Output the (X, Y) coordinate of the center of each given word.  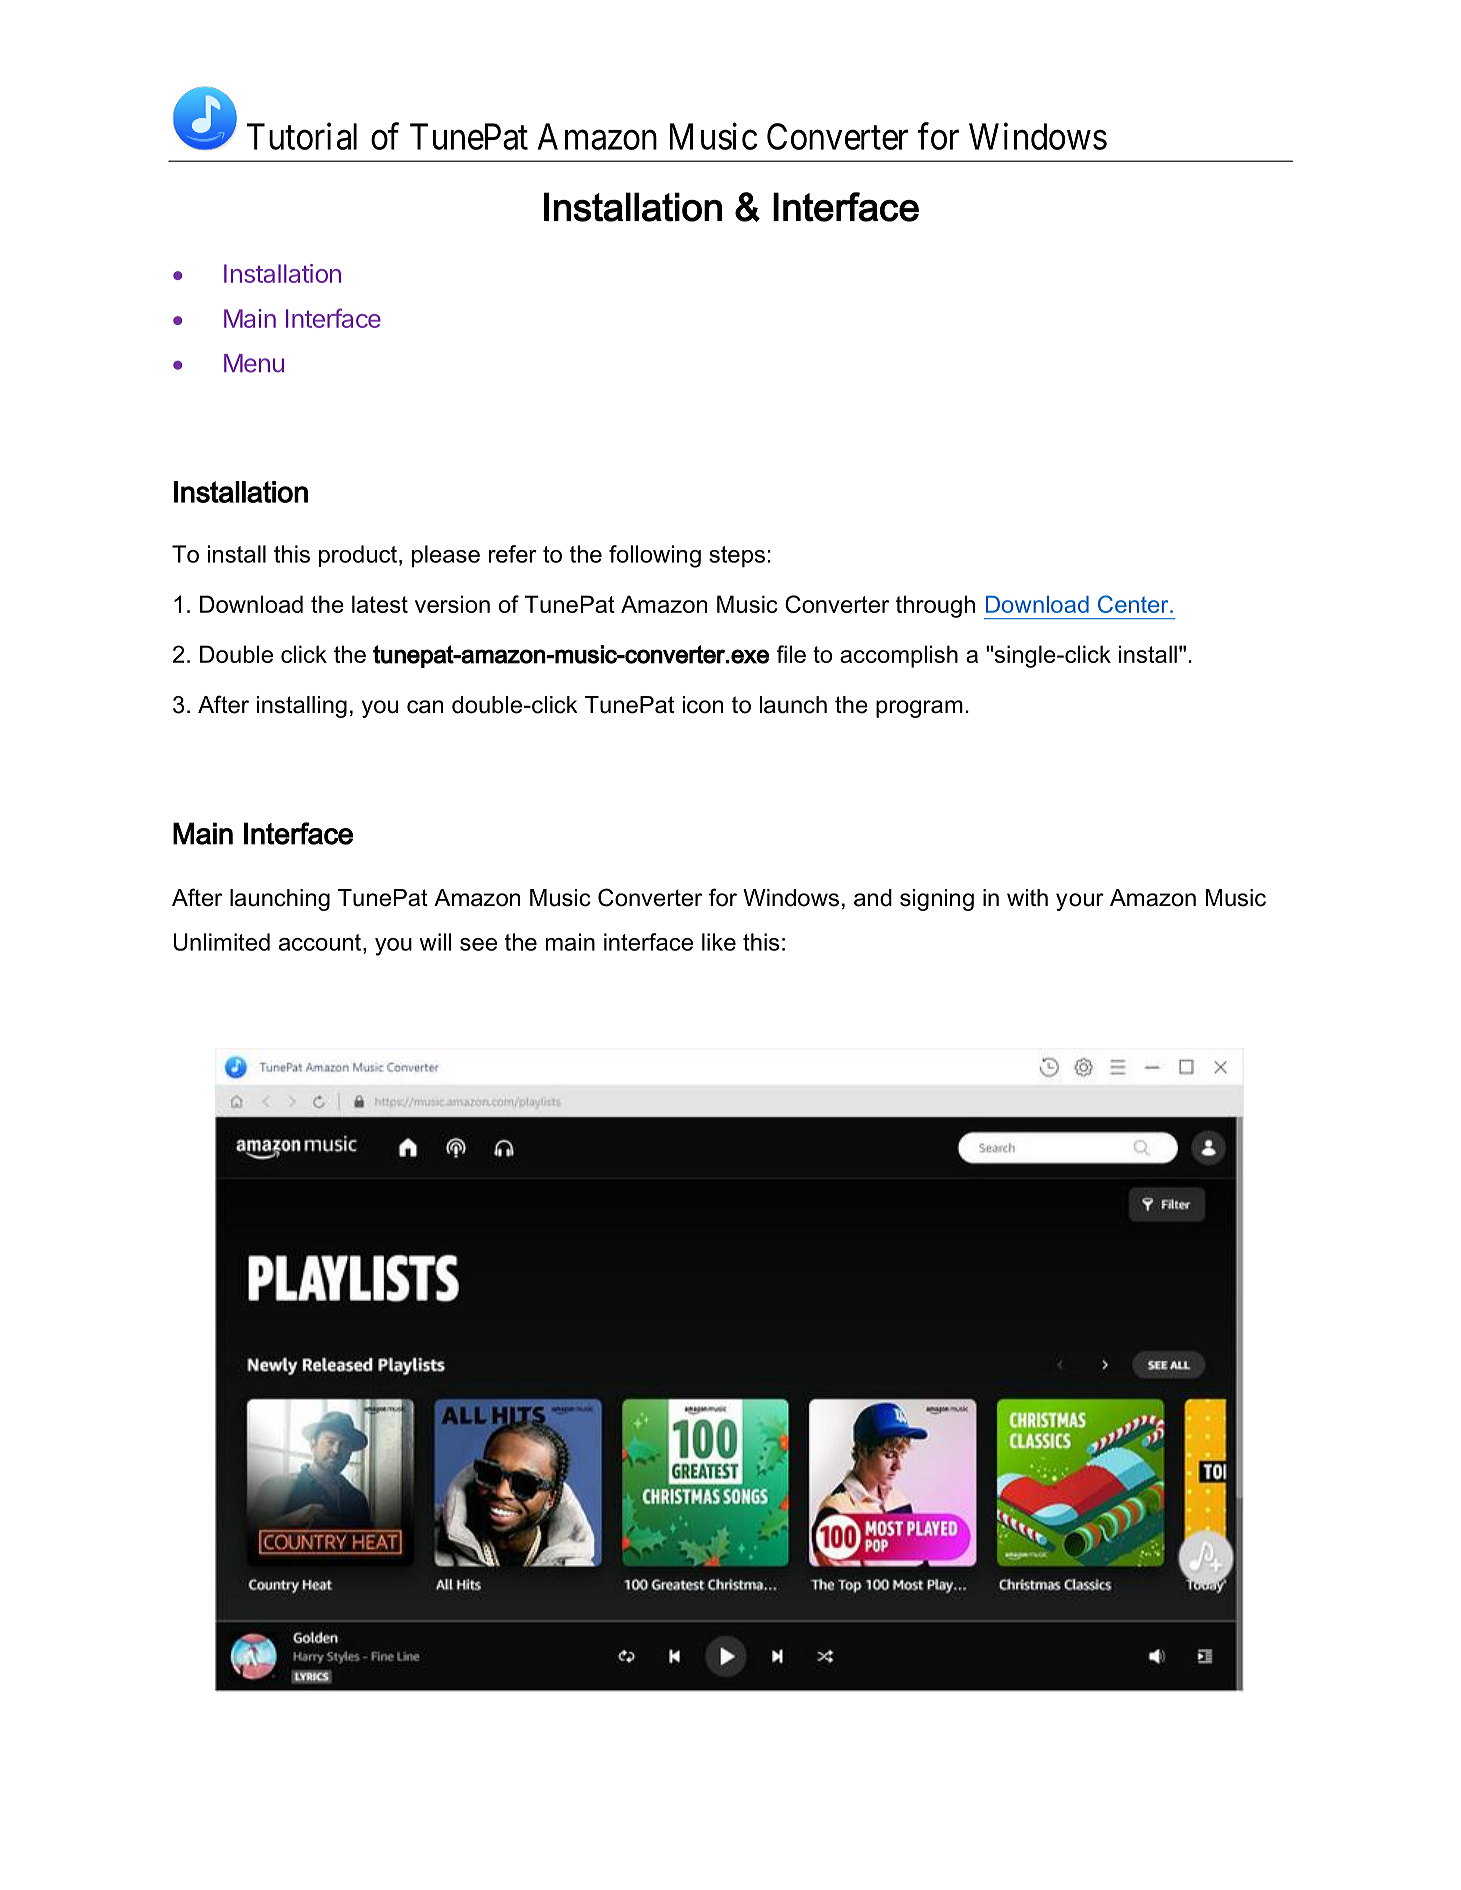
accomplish (899, 656)
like (719, 942)
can (425, 707)
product (358, 556)
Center (1134, 604)
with (1027, 897)
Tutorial (302, 136)
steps (737, 557)
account (320, 942)
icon (703, 705)
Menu (254, 363)
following (655, 556)
